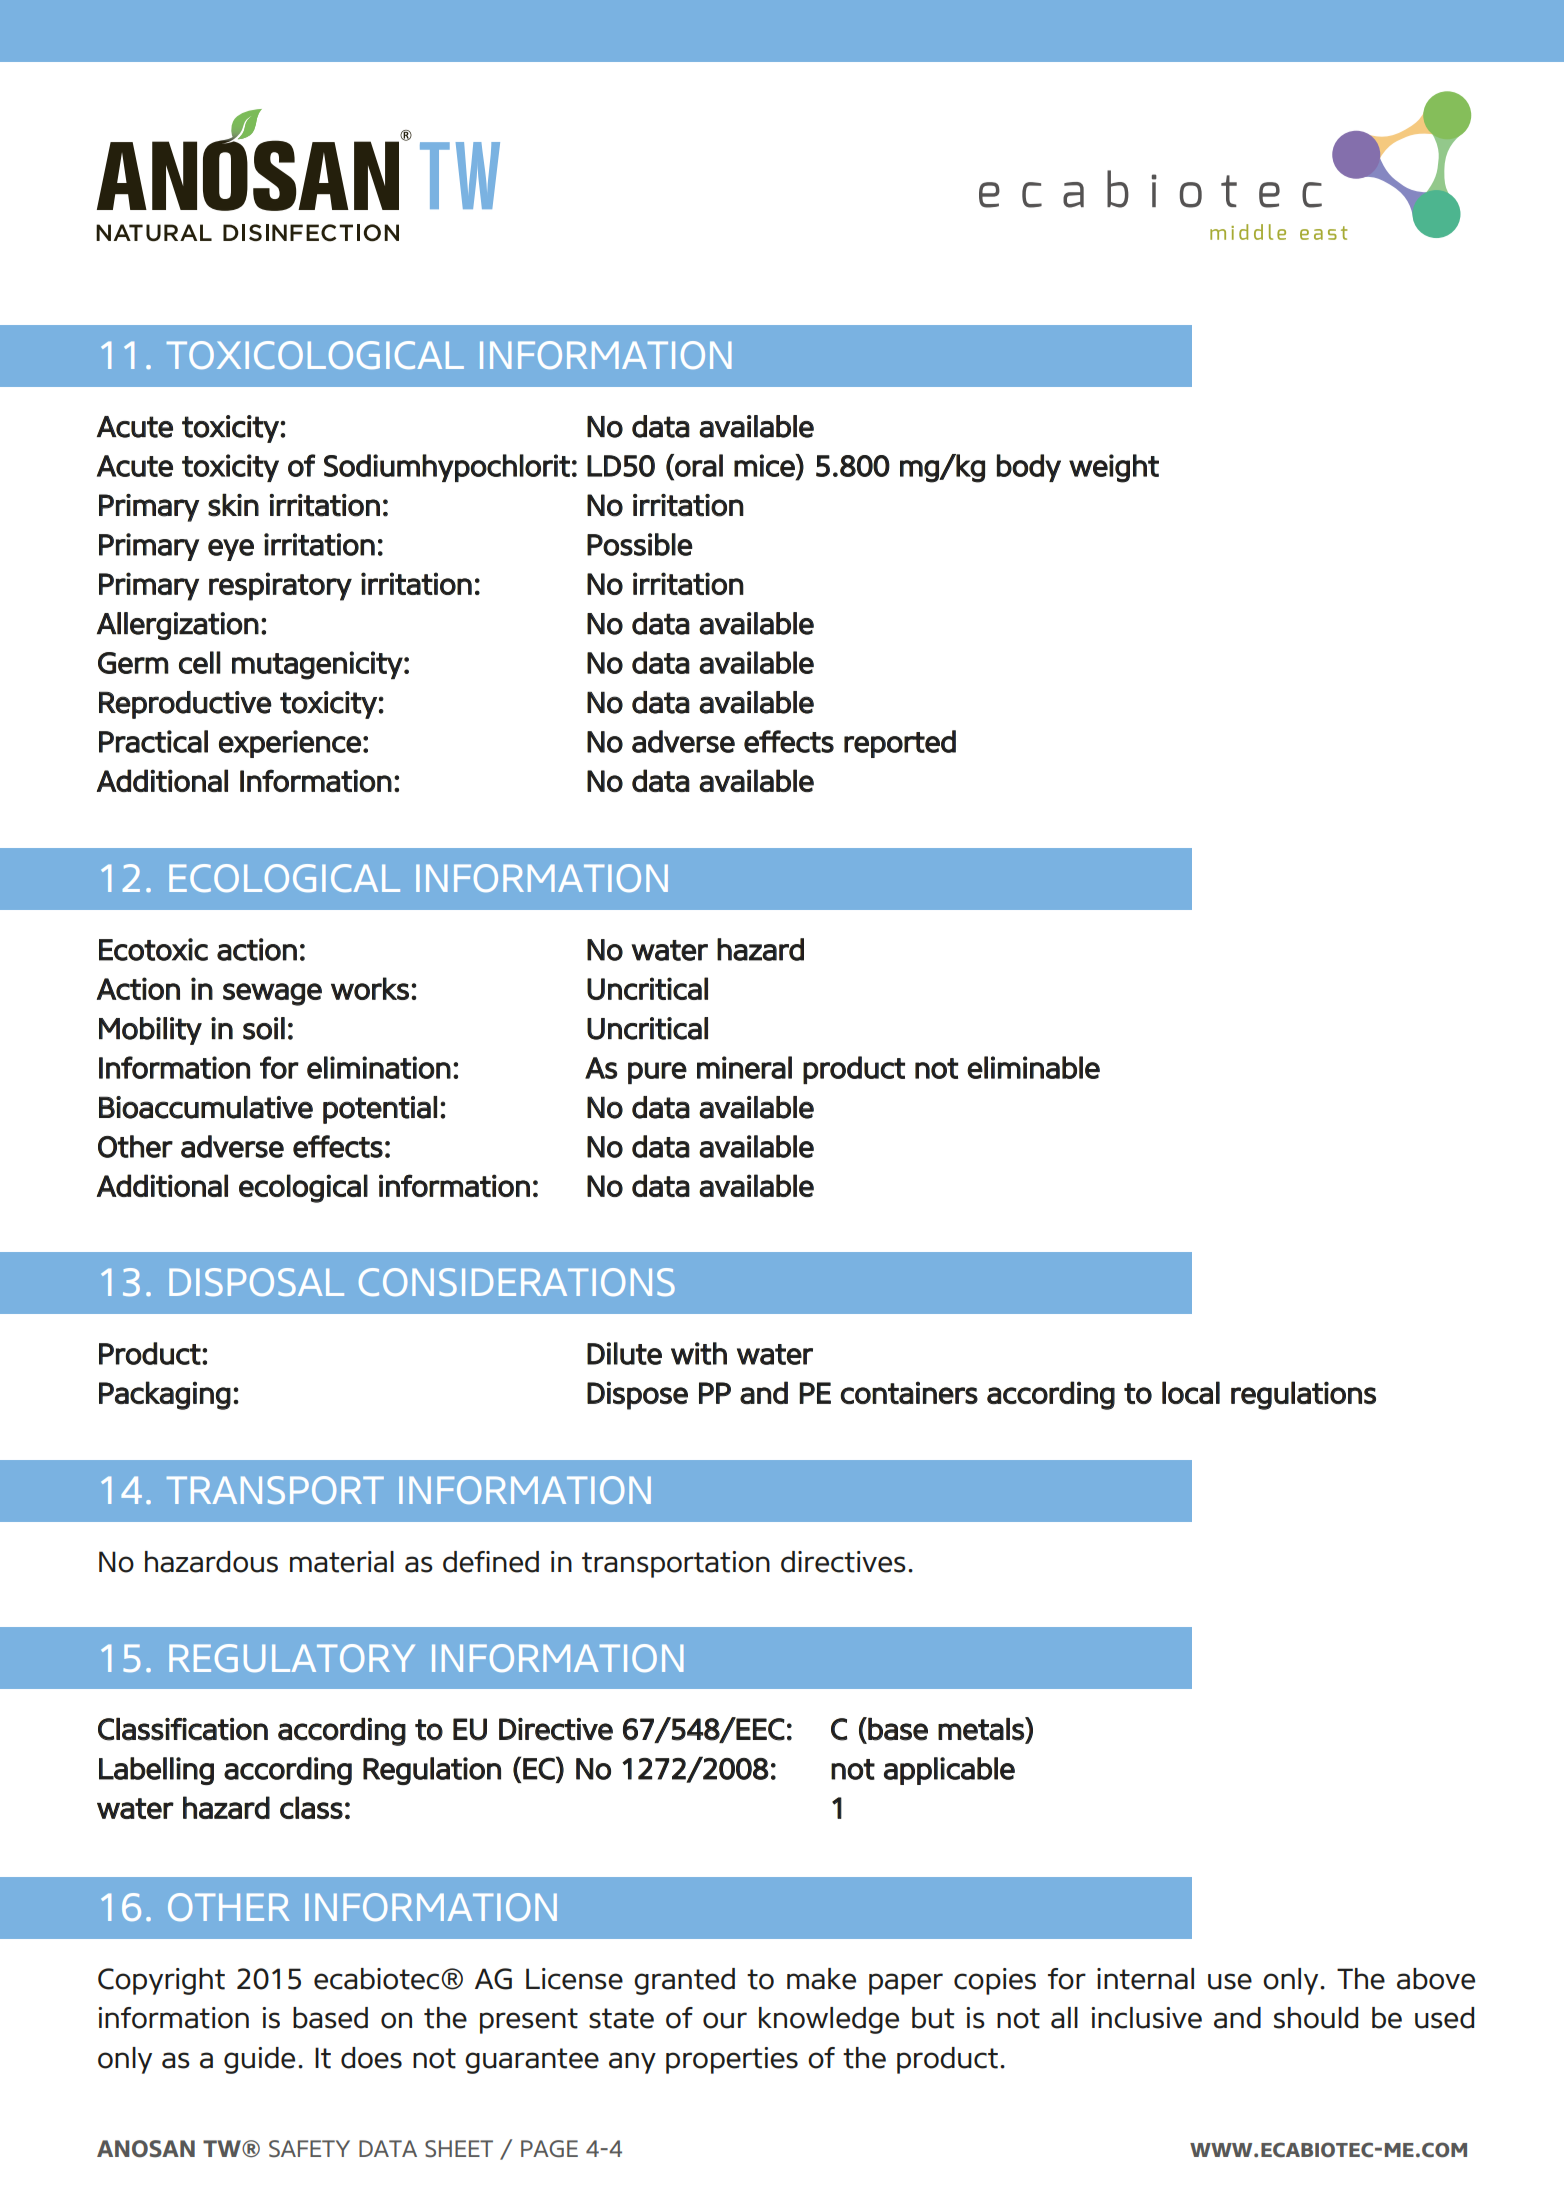 Image resolution: width=1564 pixels, height=2212 pixels. What do you see at coordinates (949, 1771) in the screenshot?
I see `applicable` at bounding box center [949, 1771].
